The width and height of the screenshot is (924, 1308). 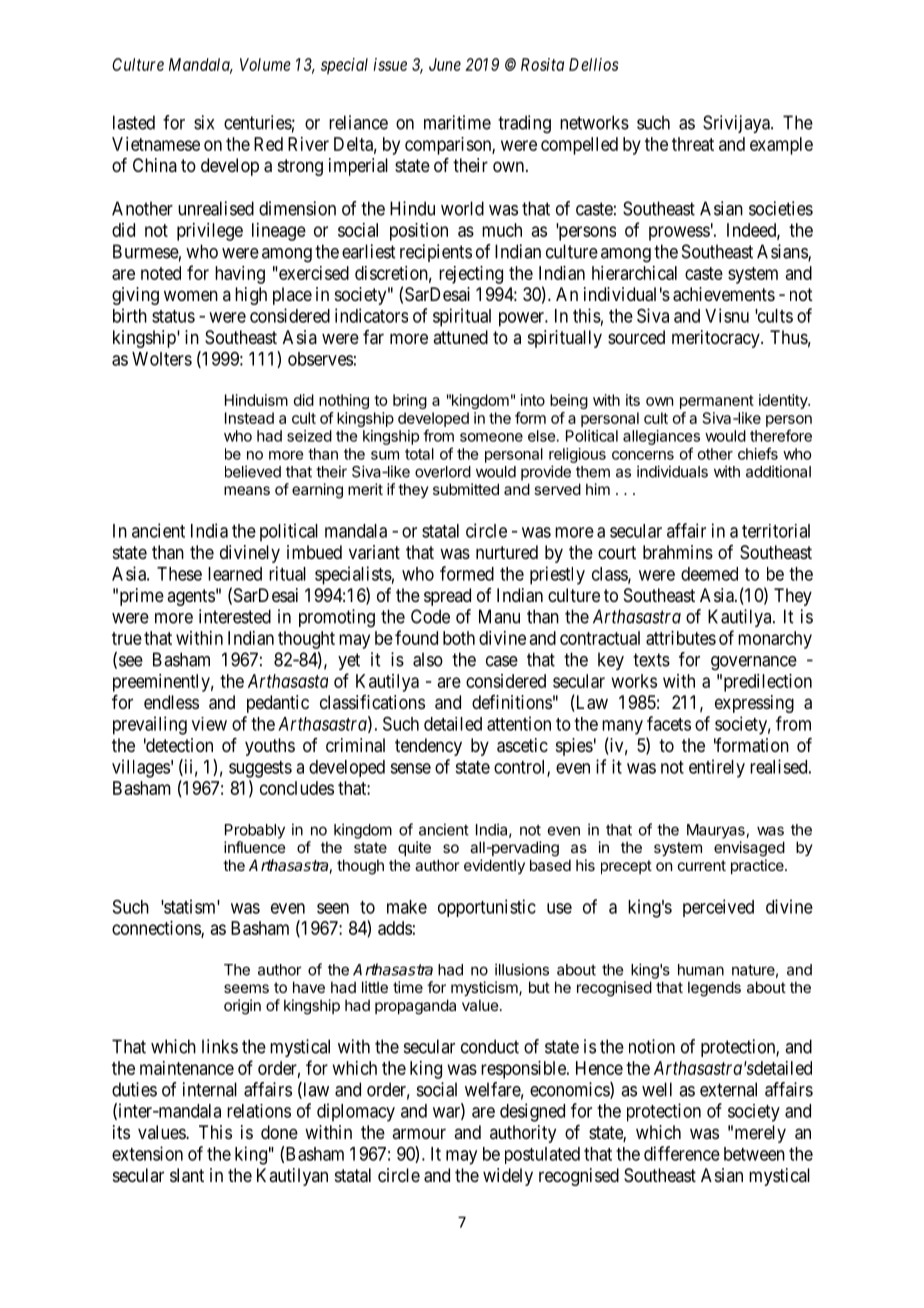 I want to click on armour, so click(x=419, y=1133).
